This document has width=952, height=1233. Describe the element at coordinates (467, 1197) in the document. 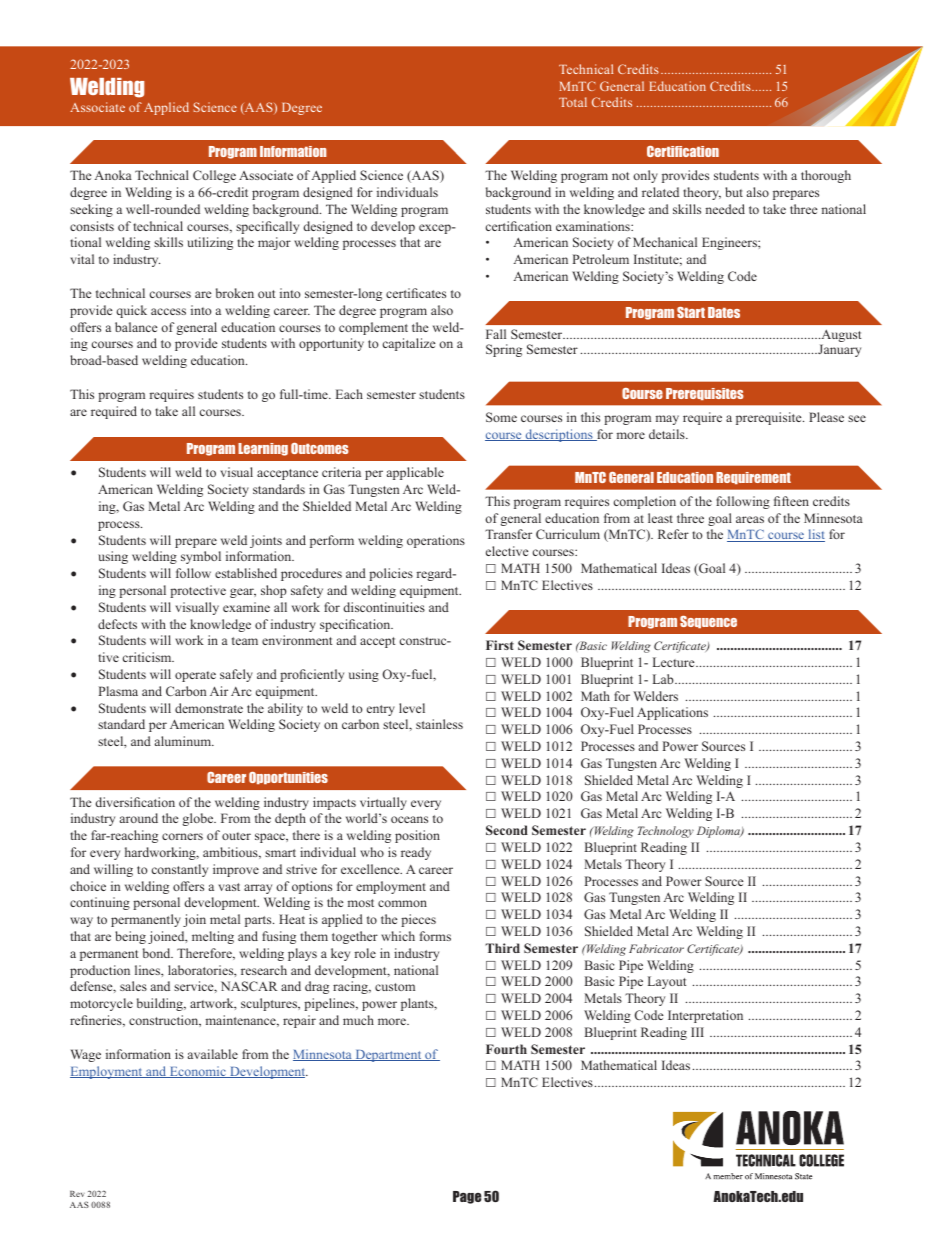

I see `Page` at that location.
